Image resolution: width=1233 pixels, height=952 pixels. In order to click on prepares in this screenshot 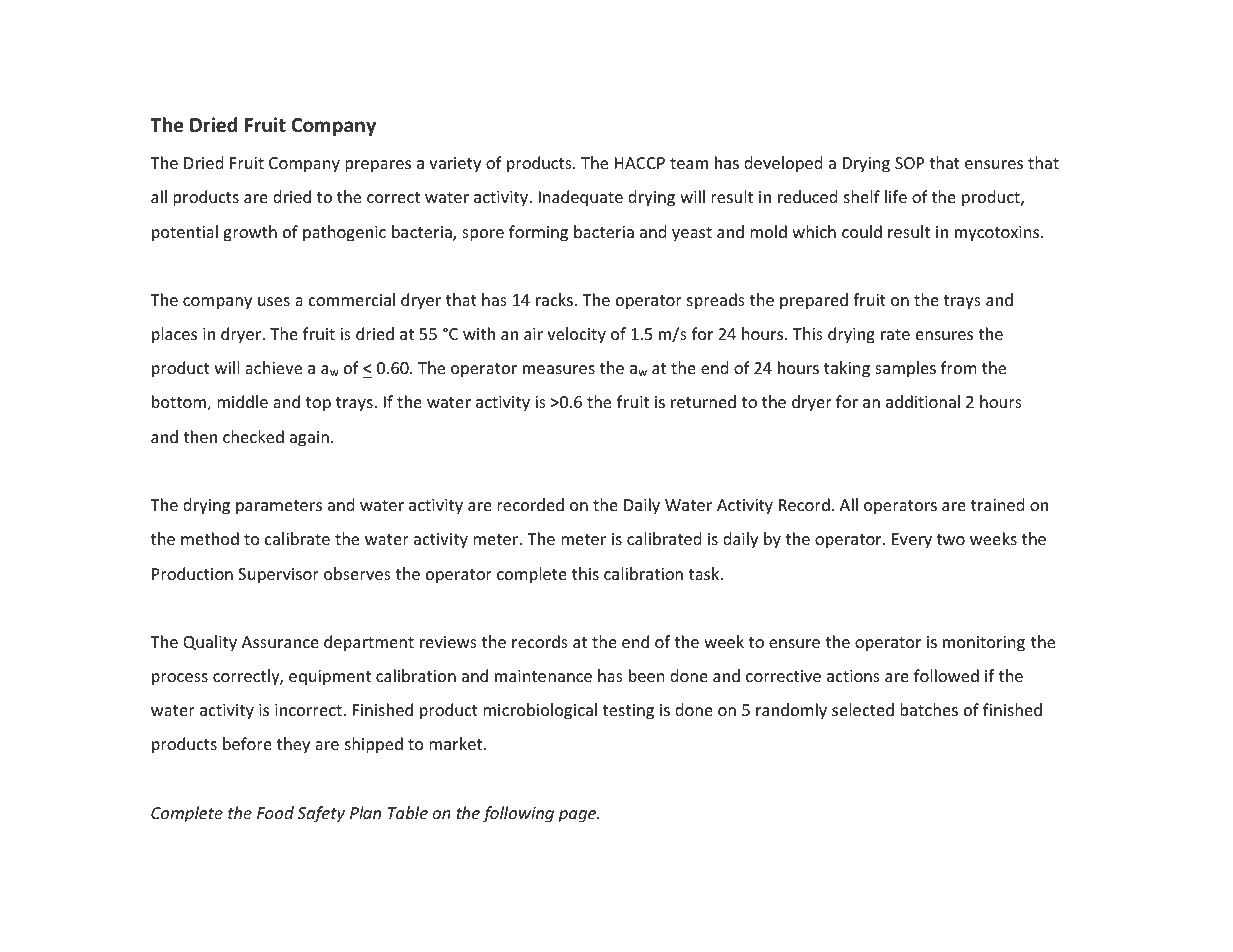, I will do `click(378, 166)`.
